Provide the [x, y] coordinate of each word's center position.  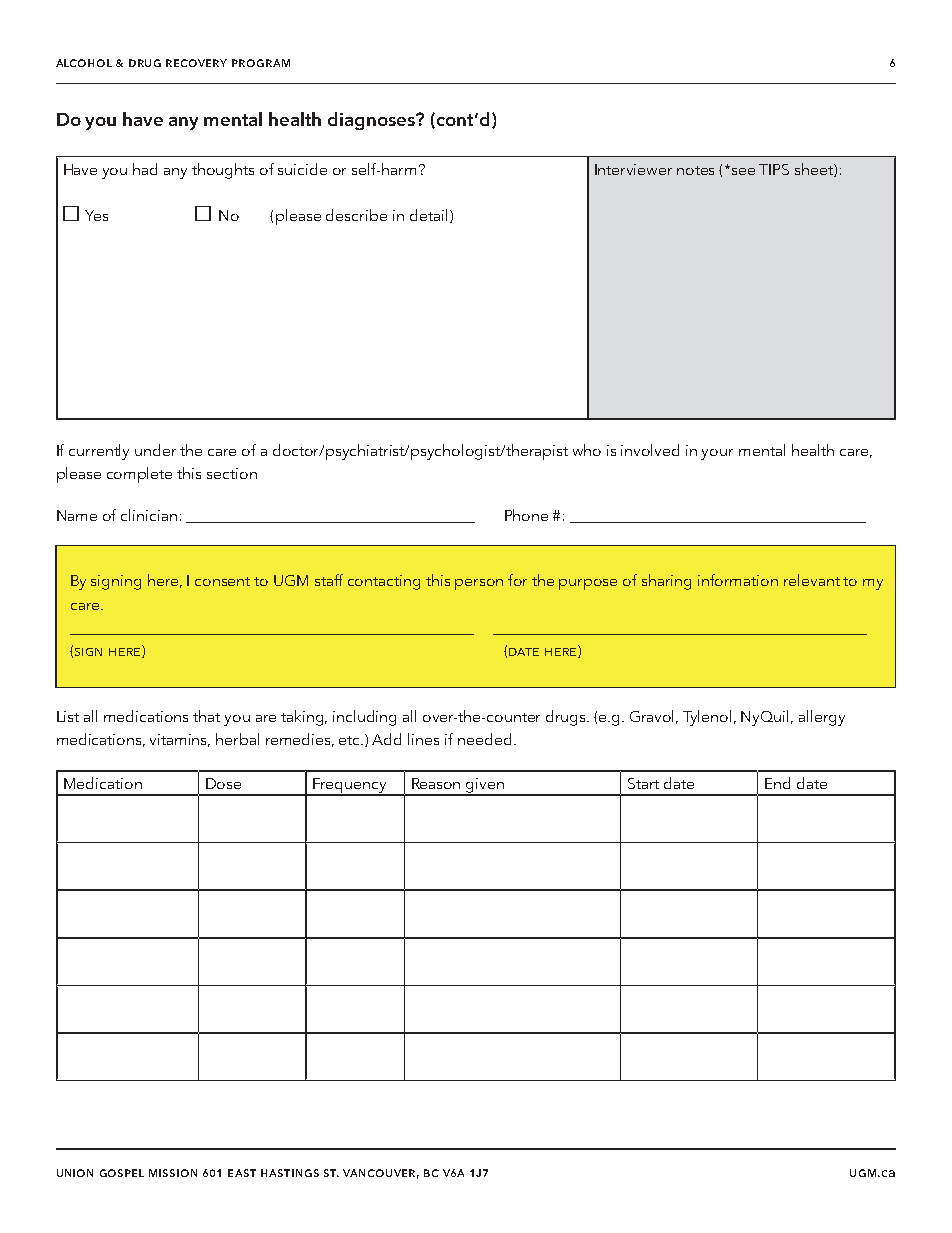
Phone [526, 515]
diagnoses [373, 121]
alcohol [84, 63]
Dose [223, 783]
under [155, 450]
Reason [436, 783]
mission [173, 1173]
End [777, 783]
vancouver [381, 1174]
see [743, 171]
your [717, 454]
